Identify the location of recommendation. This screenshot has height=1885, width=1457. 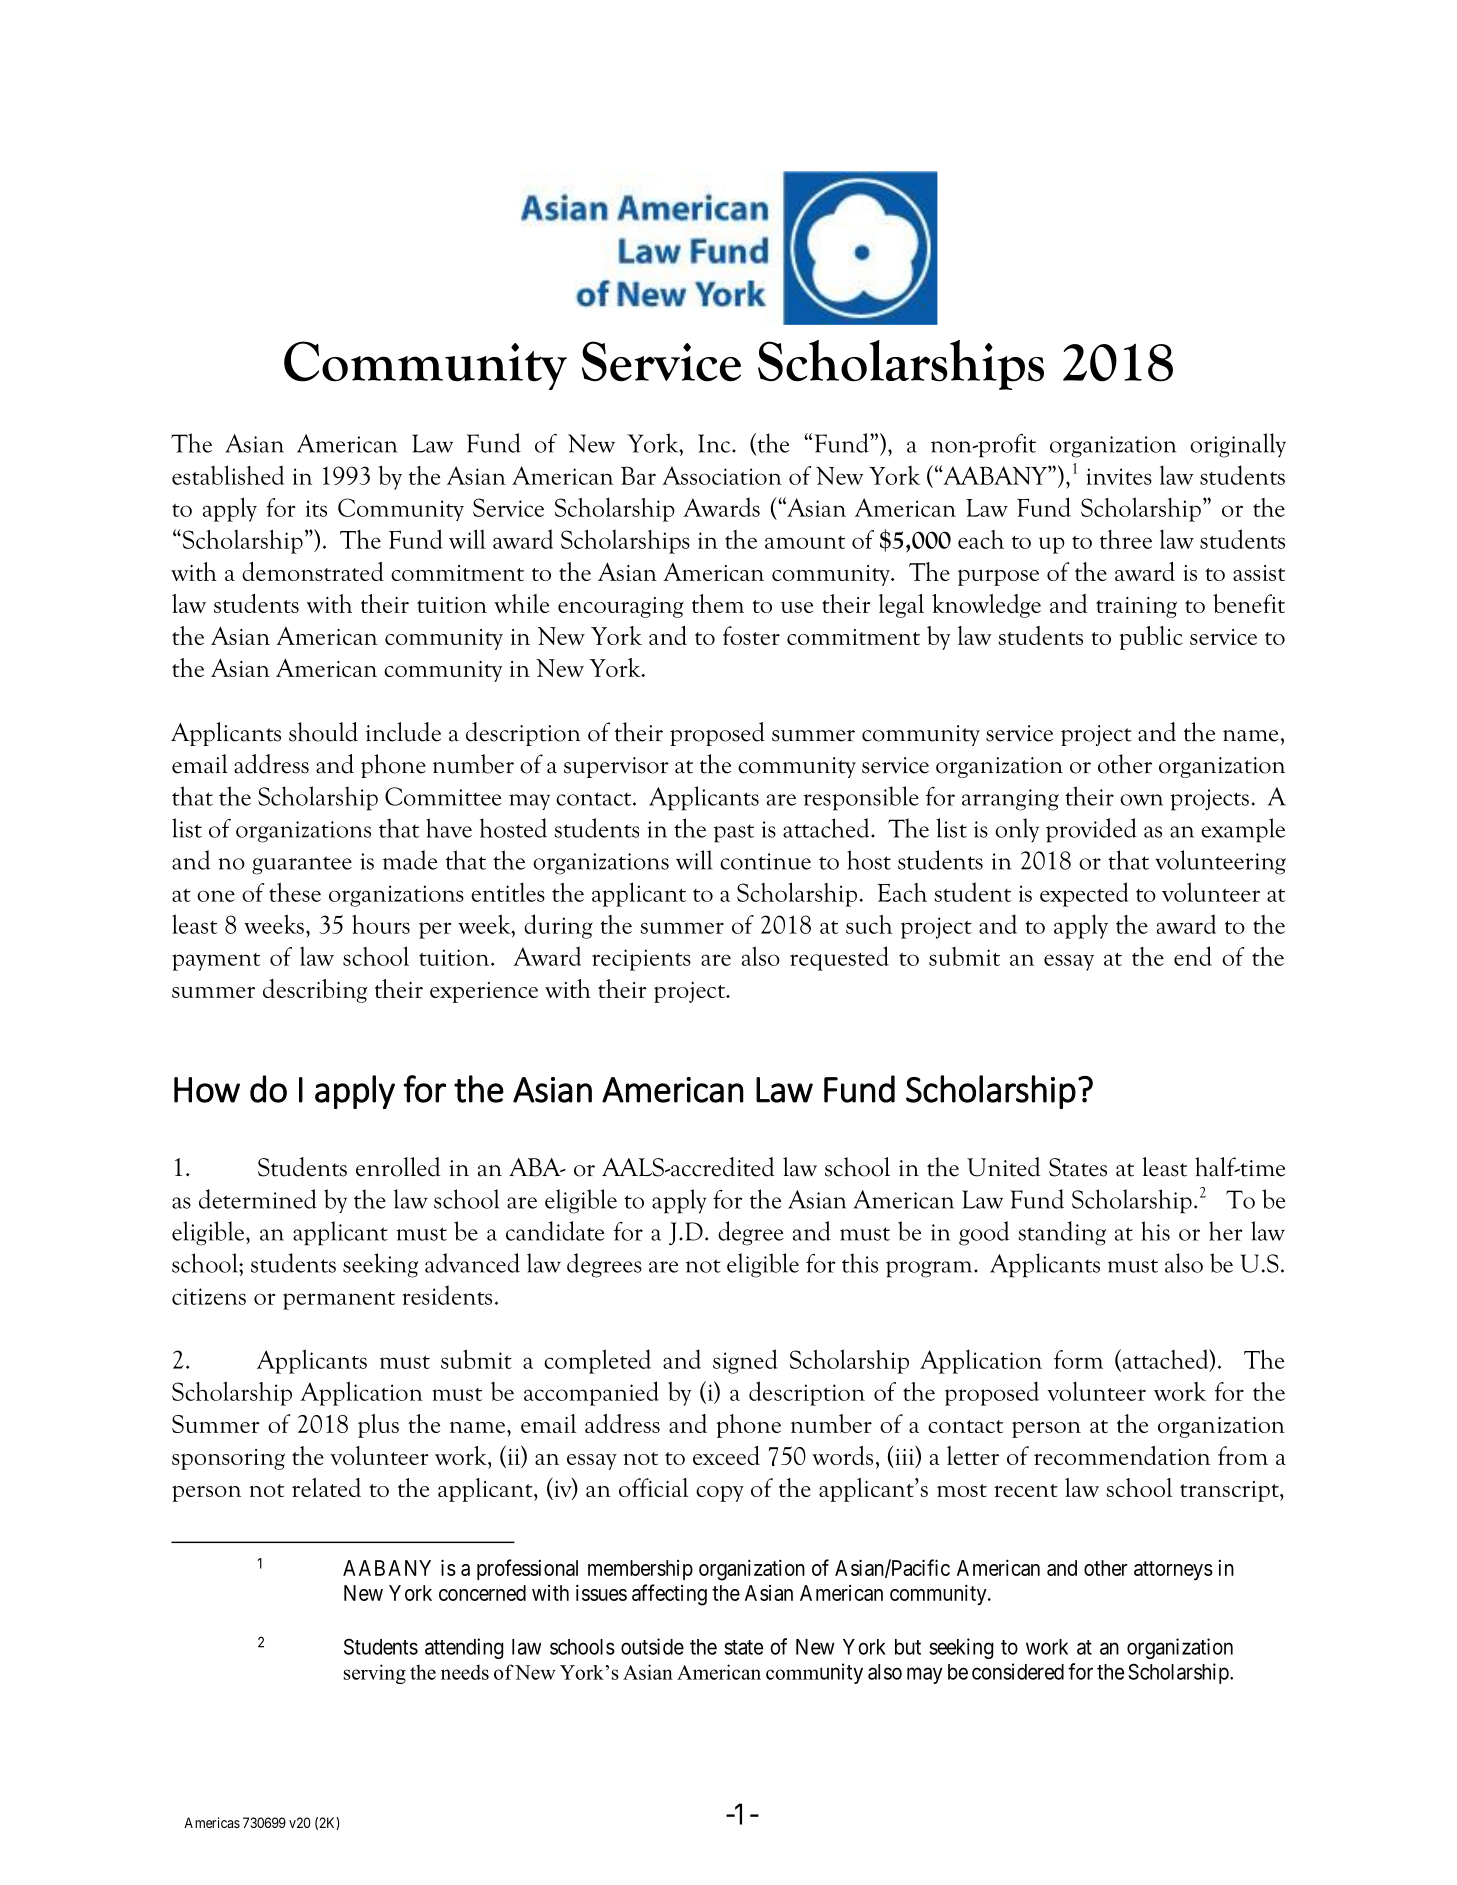
(1122, 1455).
